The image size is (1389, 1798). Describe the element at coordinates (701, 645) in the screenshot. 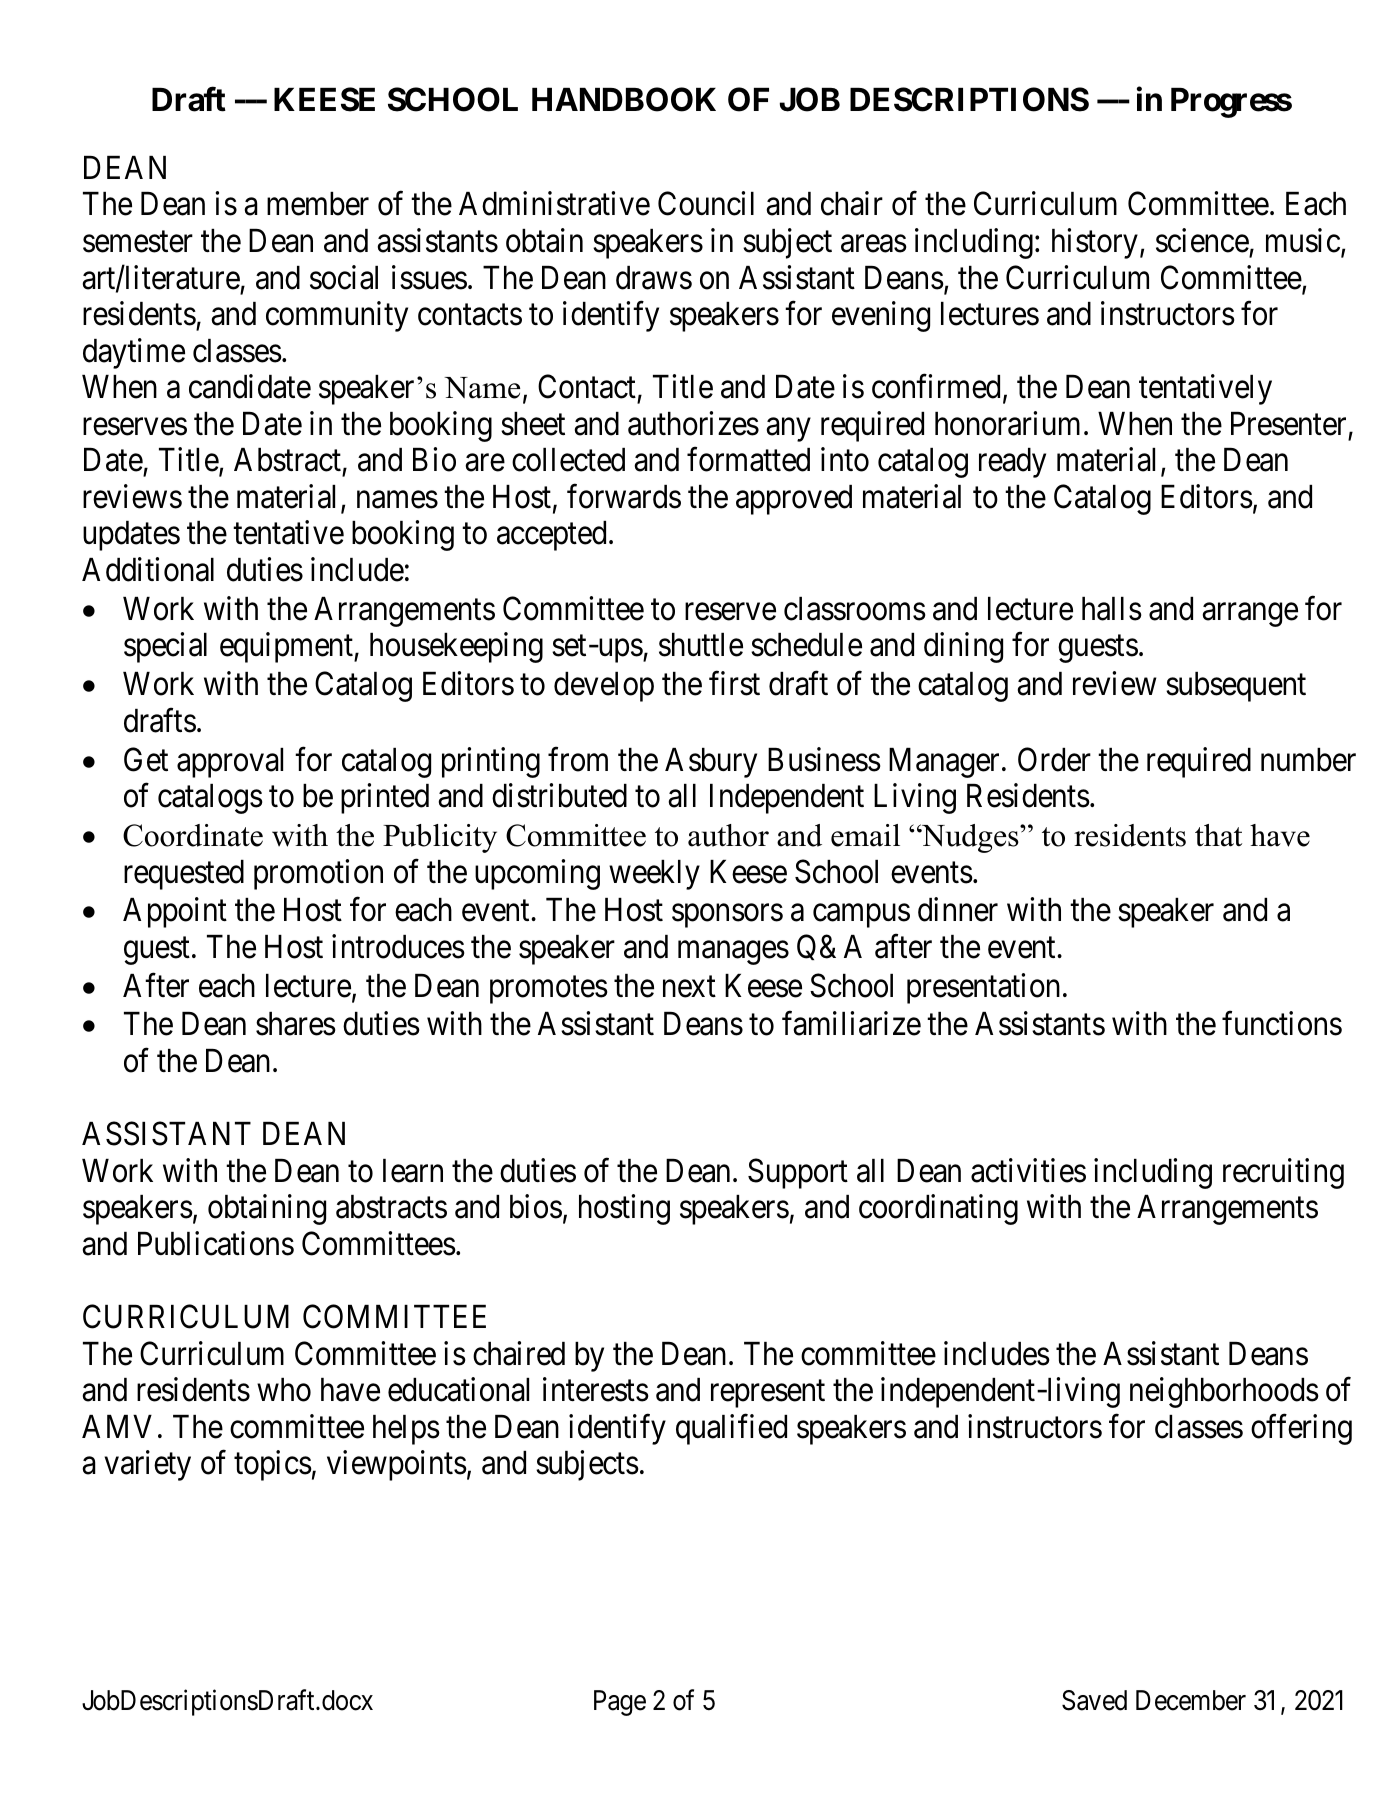

I see `shuttle` at that location.
